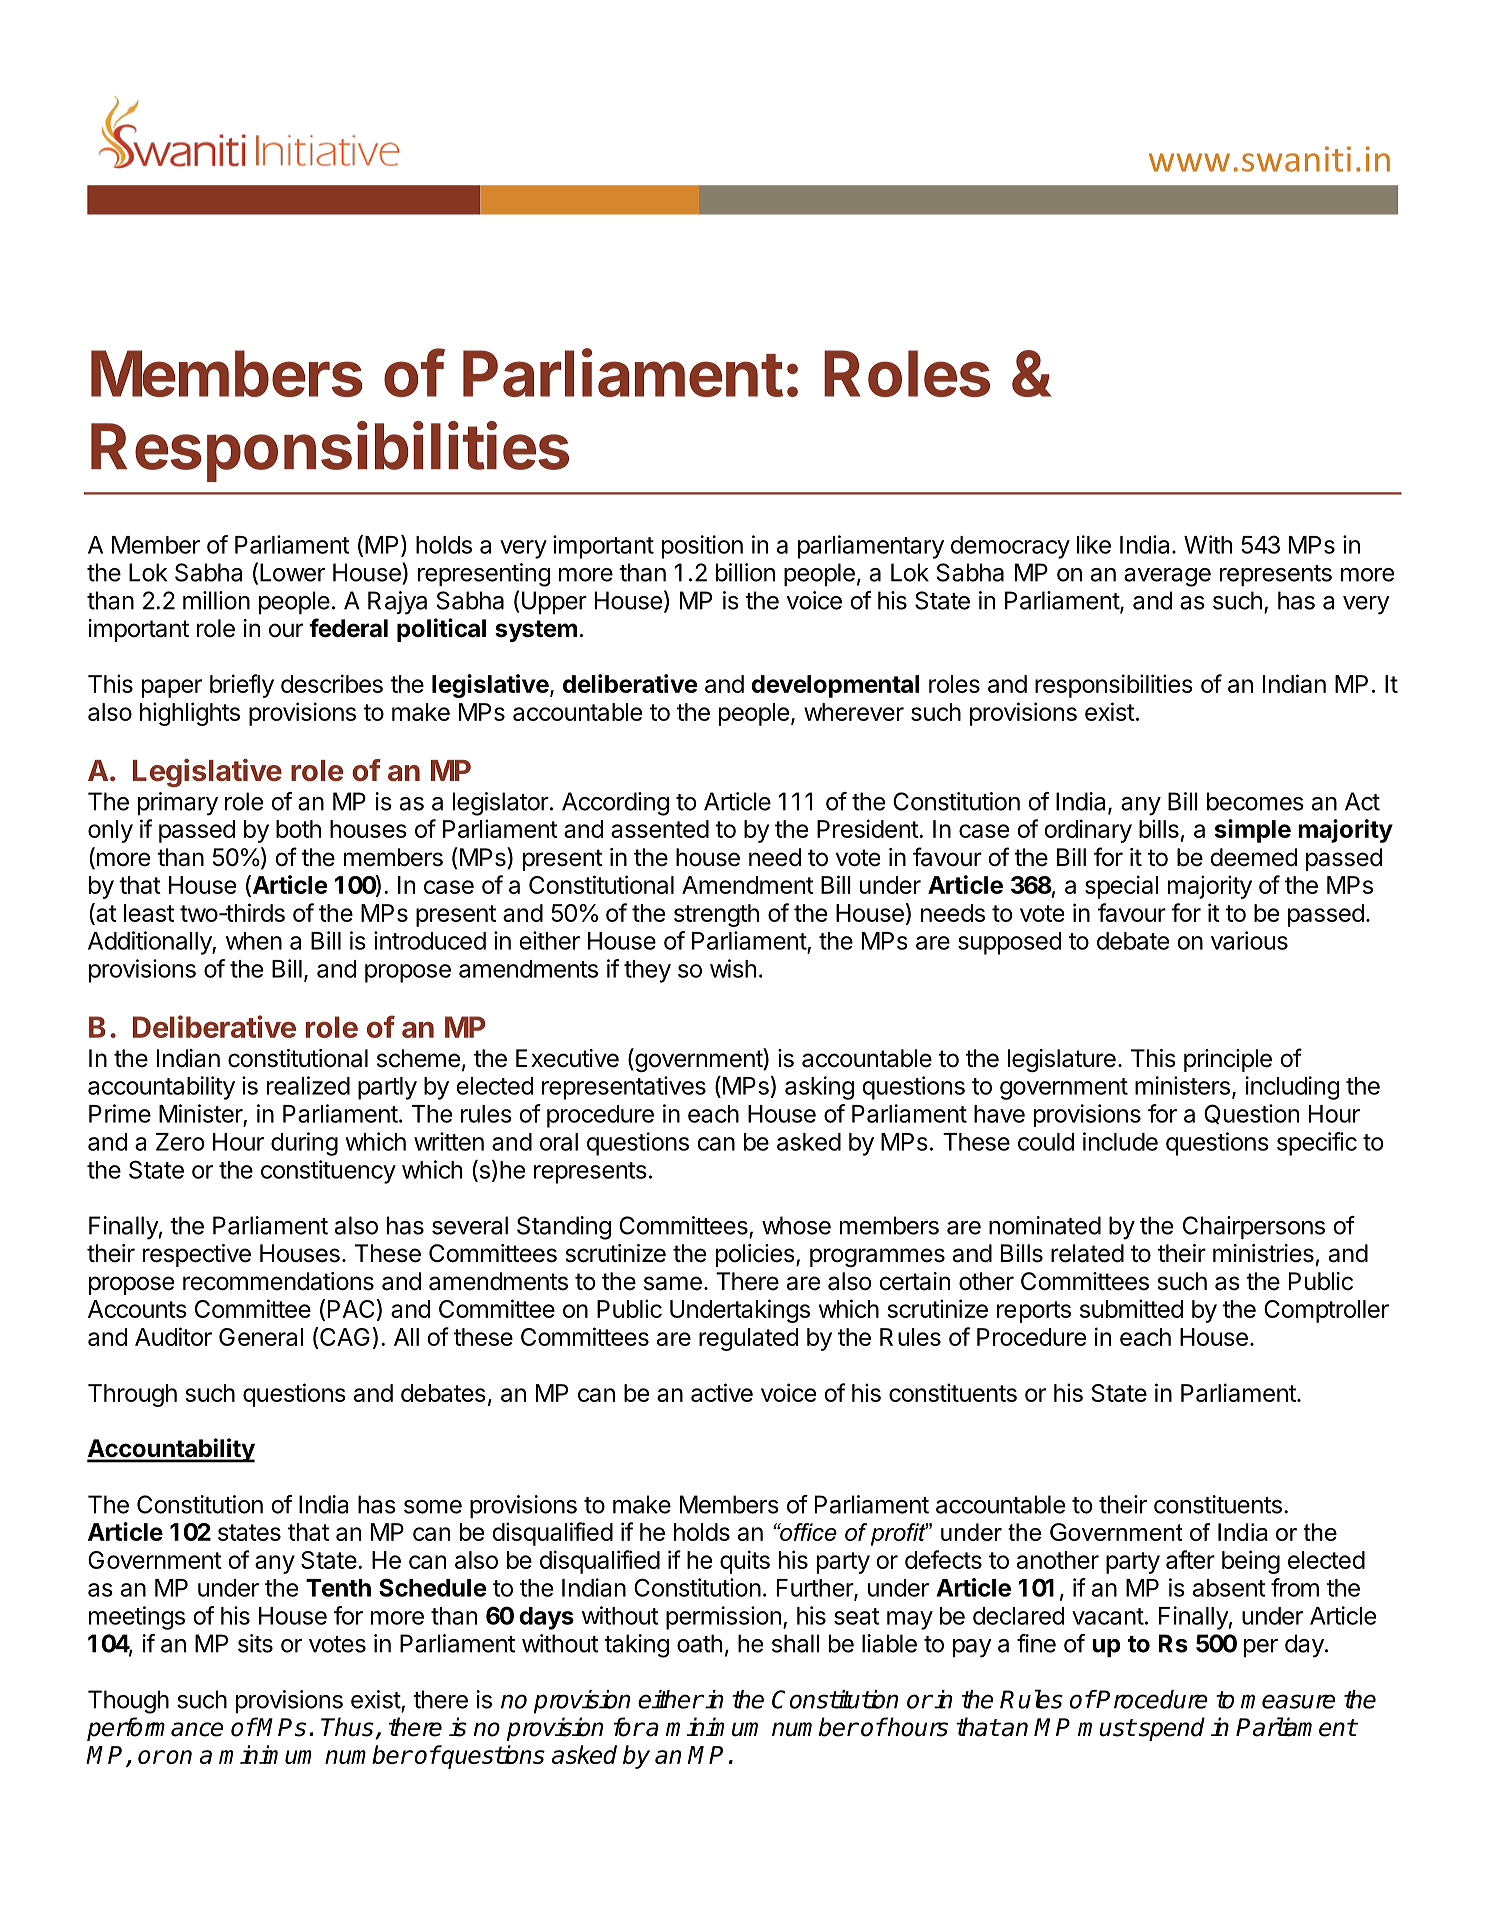 This screenshot has height=1921, width=1485. I want to click on submitted, so click(1131, 1308).
